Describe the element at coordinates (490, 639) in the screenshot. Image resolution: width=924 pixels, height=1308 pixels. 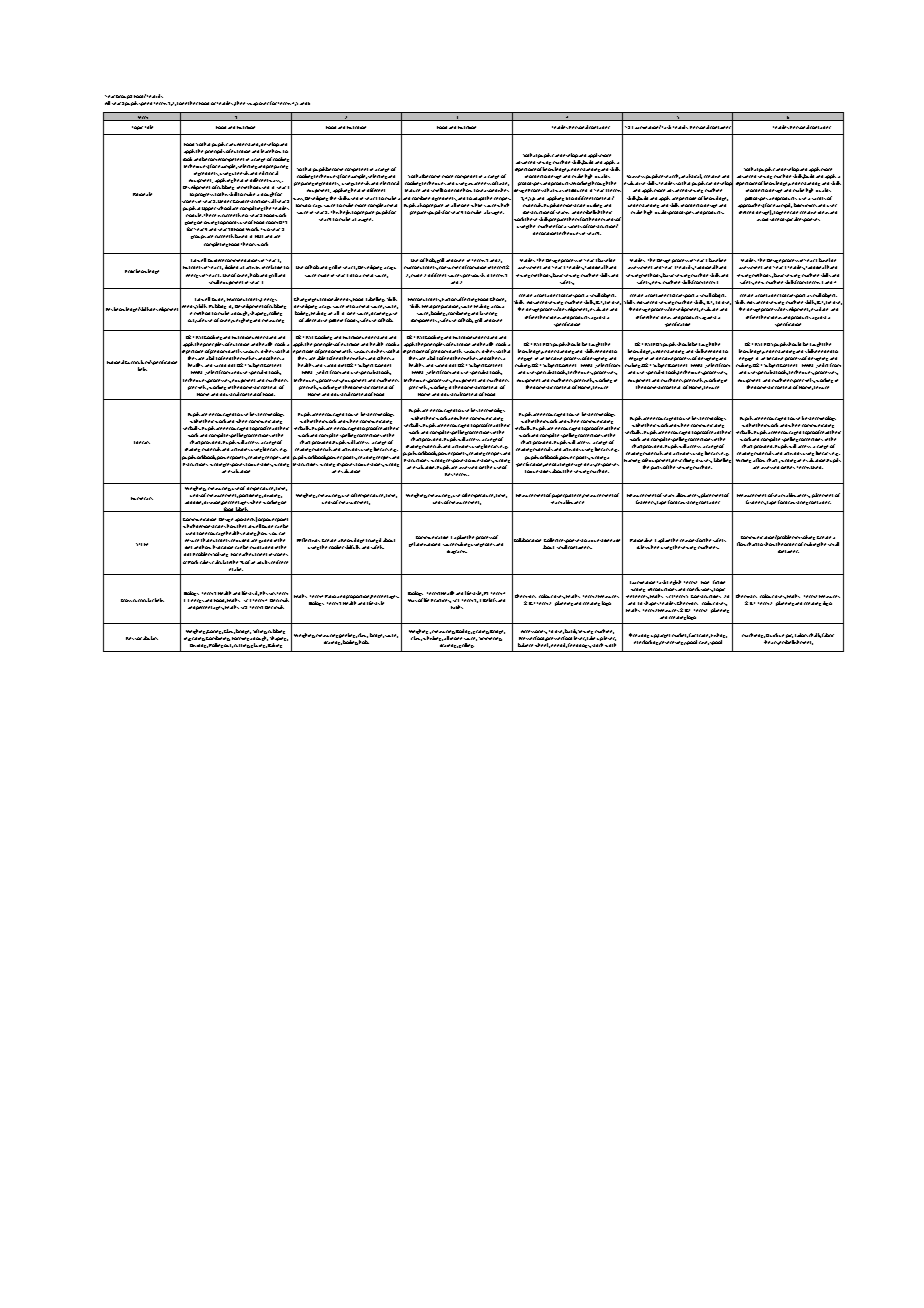
I see `Simmering` at that location.
